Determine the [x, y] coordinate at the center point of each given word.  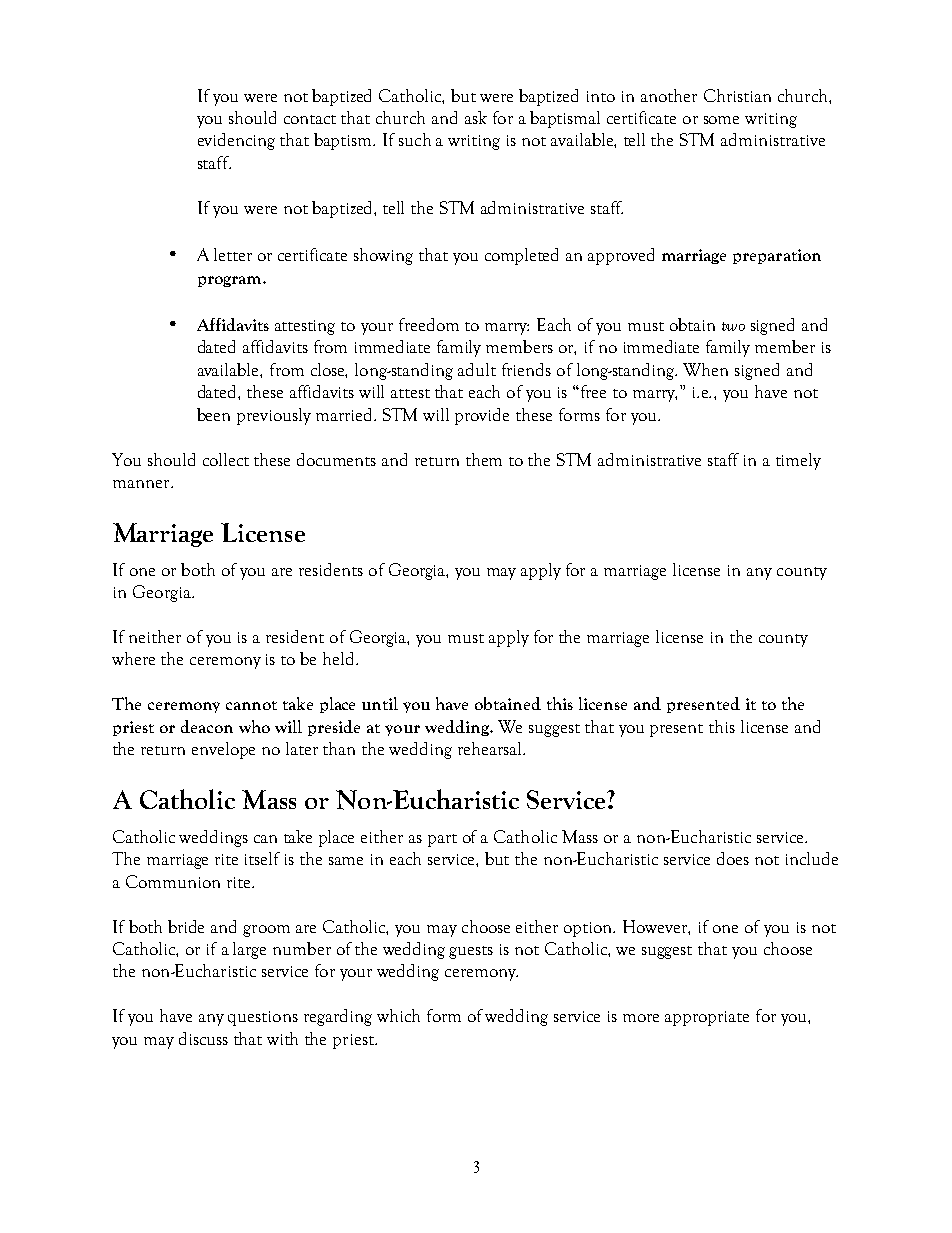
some [721, 120]
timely [798, 461]
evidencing [236, 141]
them [484, 459]
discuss [203, 1038]
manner [142, 484]
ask [476, 117]
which [398, 1015]
